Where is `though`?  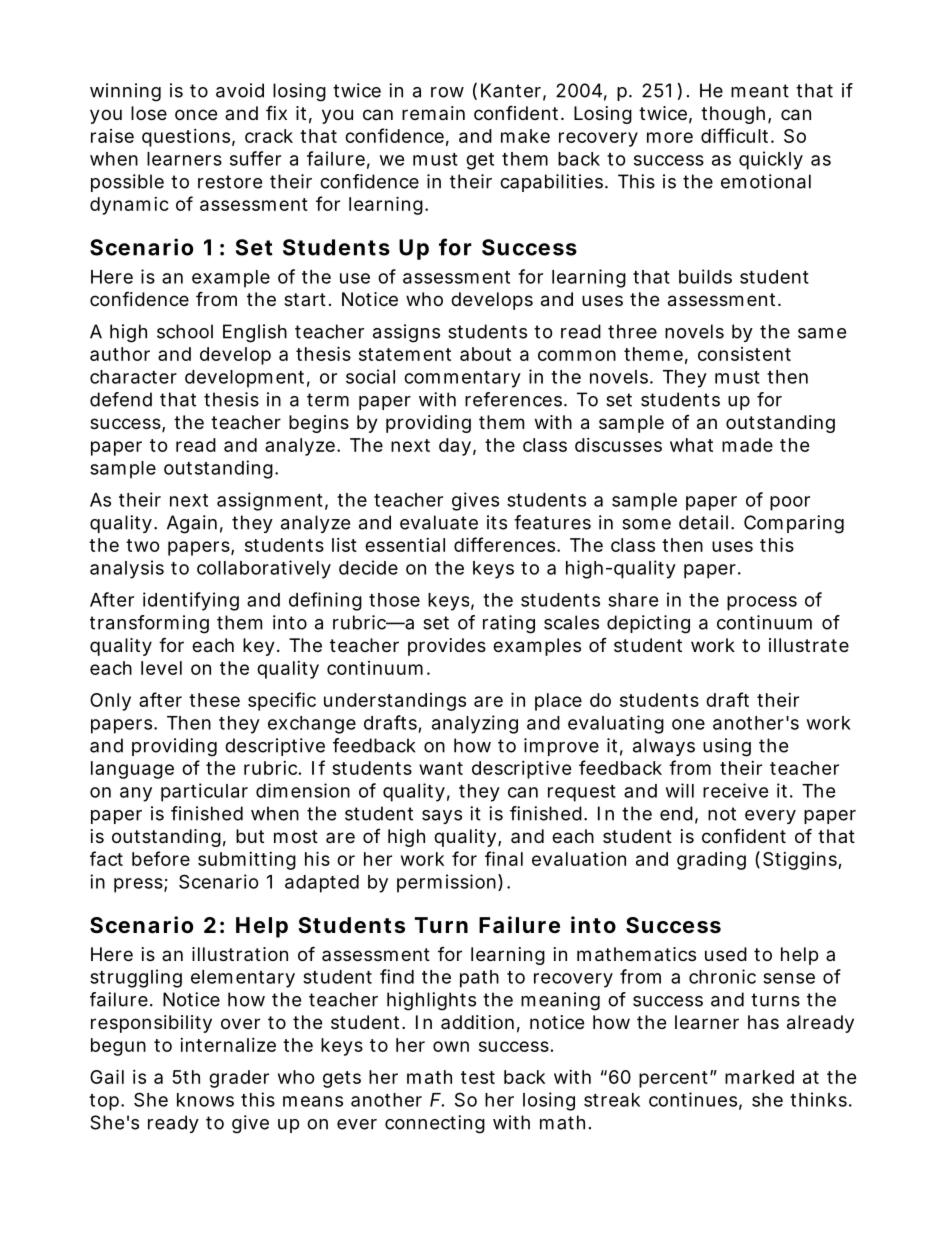
though is located at coordinates (733, 115).
